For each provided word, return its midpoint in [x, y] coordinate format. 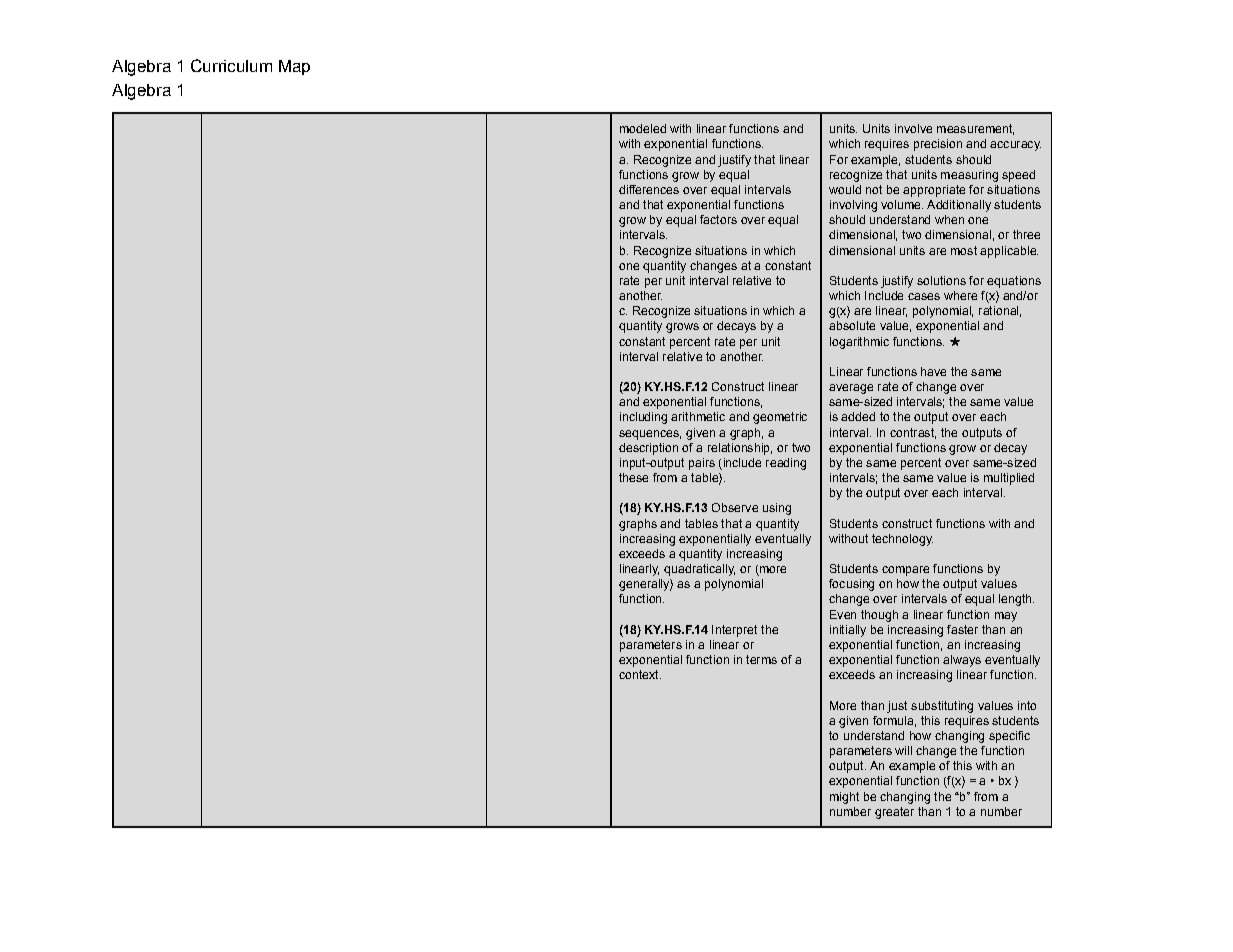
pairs [702, 464]
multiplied [1009, 479]
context [640, 674]
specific [1009, 737]
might [844, 798]
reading [786, 464]
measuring [969, 176]
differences [649, 189]
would [845, 189]
